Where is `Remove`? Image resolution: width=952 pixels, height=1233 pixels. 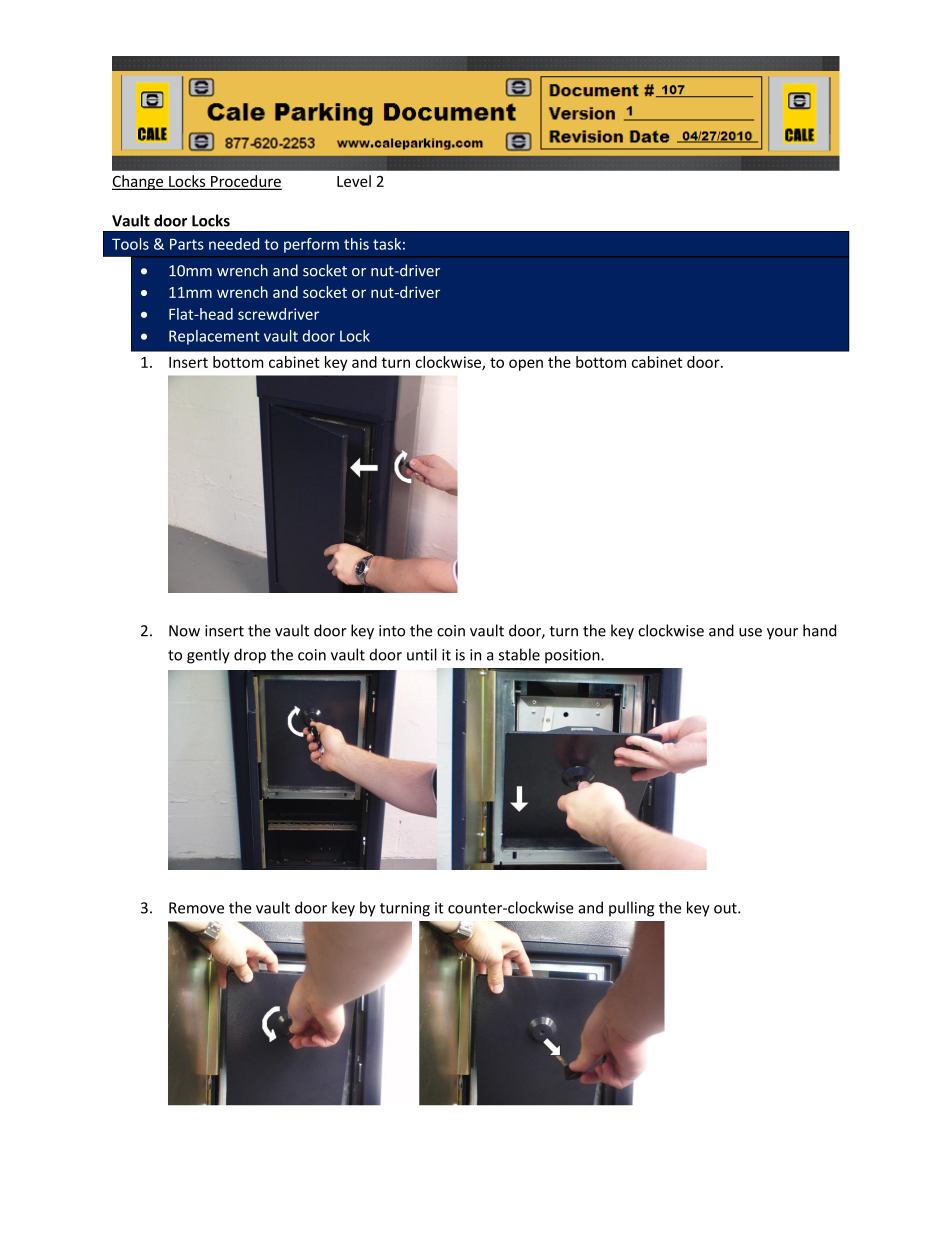 Remove is located at coordinates (196, 908).
